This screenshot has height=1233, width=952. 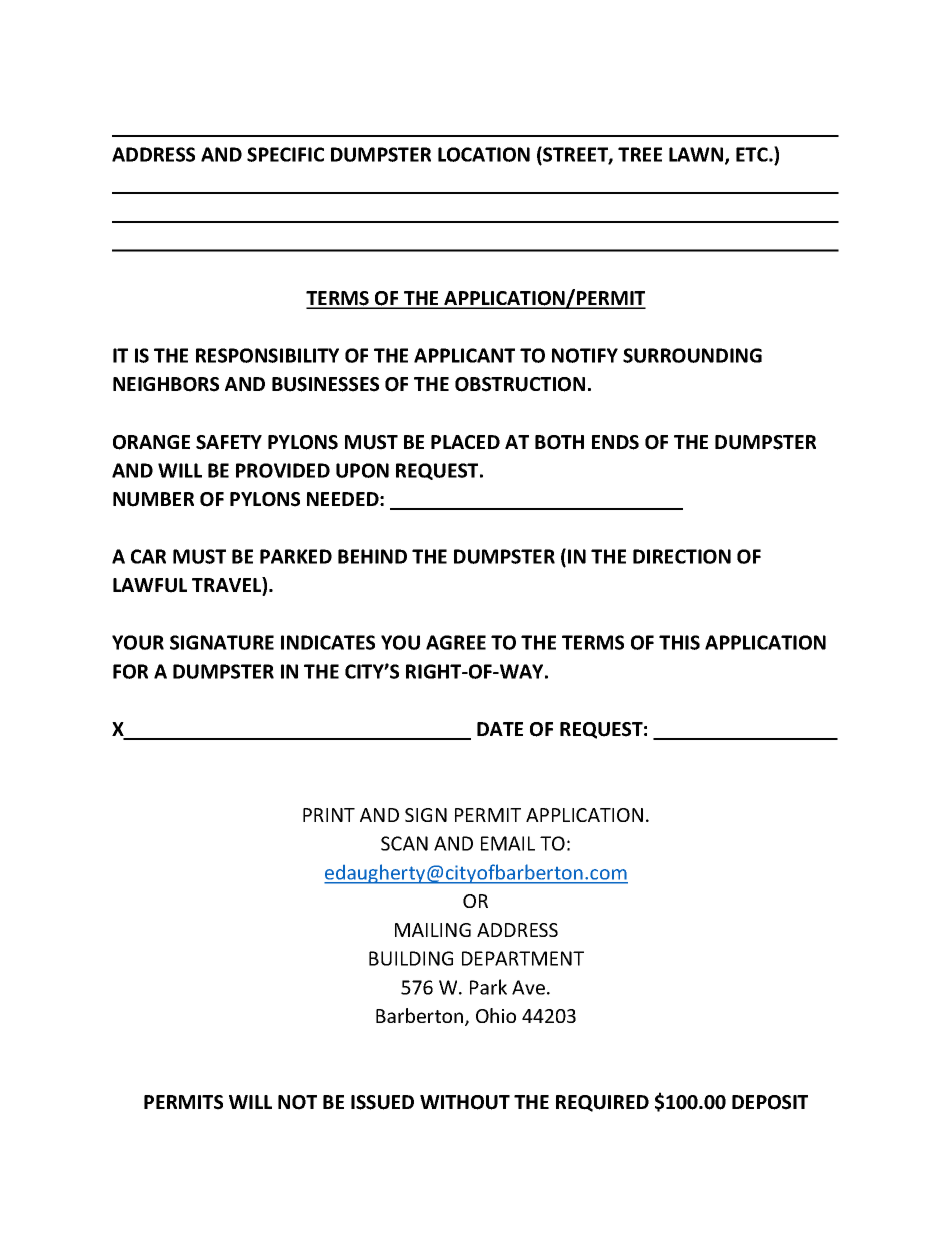 I want to click on ISSUED, so click(x=382, y=1102).
